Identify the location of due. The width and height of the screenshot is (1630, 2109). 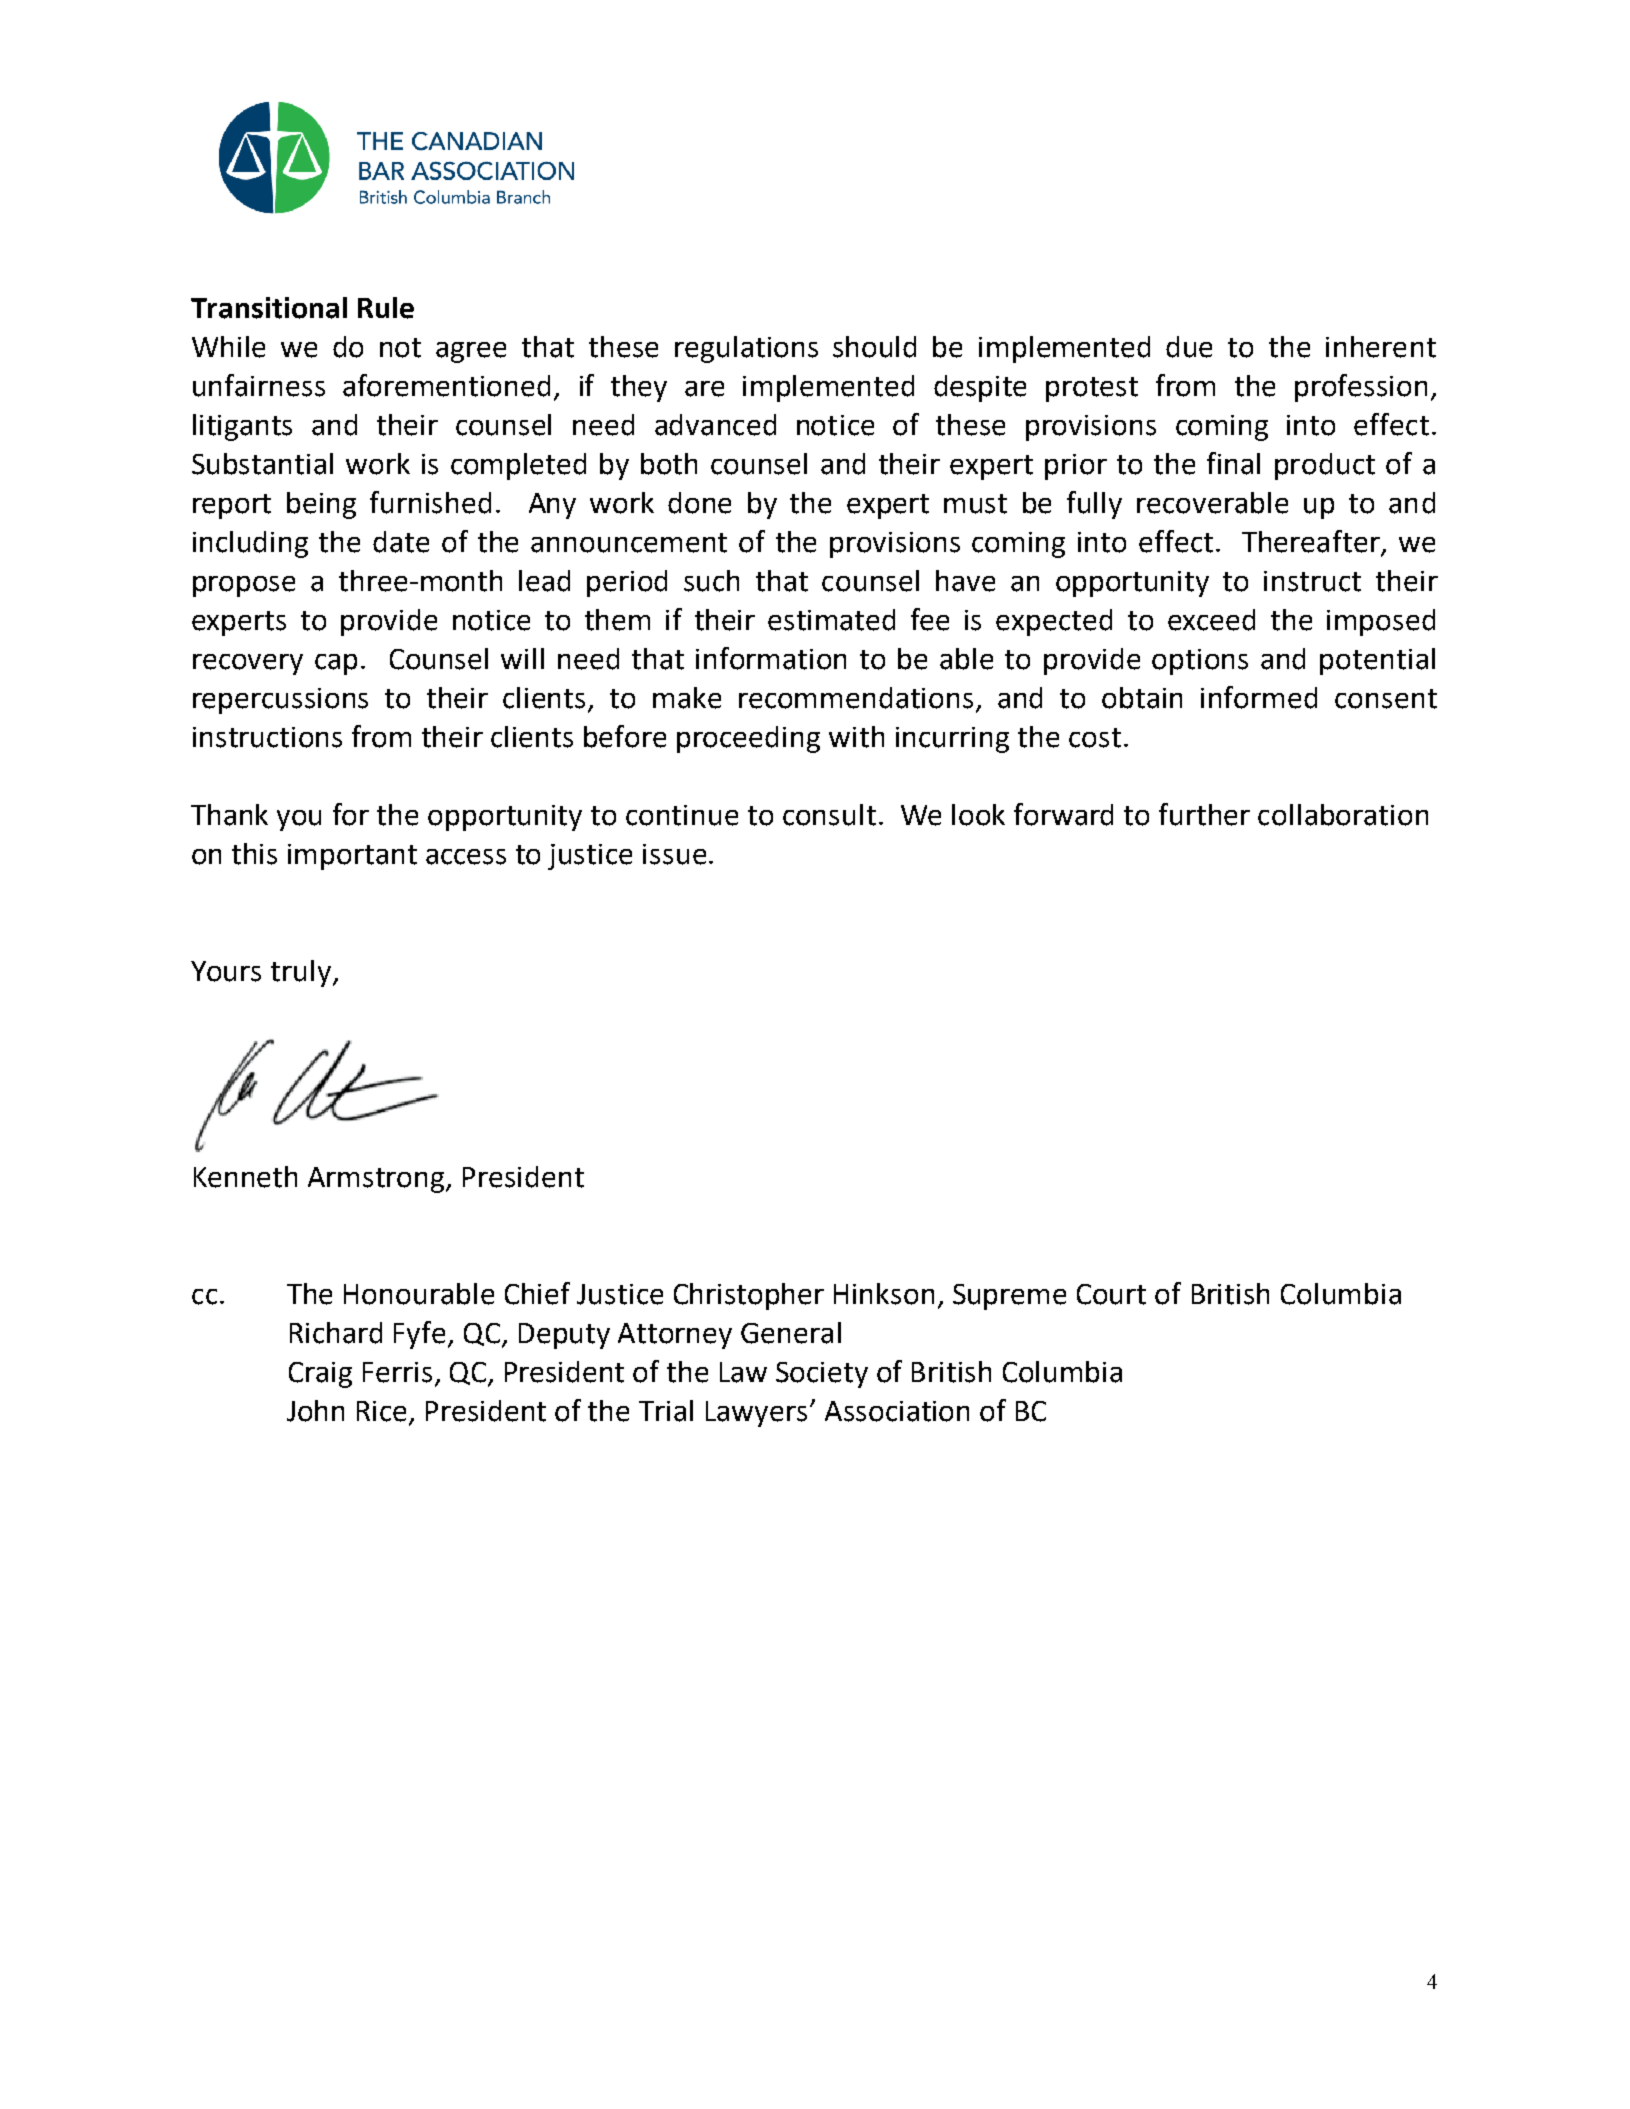
(1189, 347).
